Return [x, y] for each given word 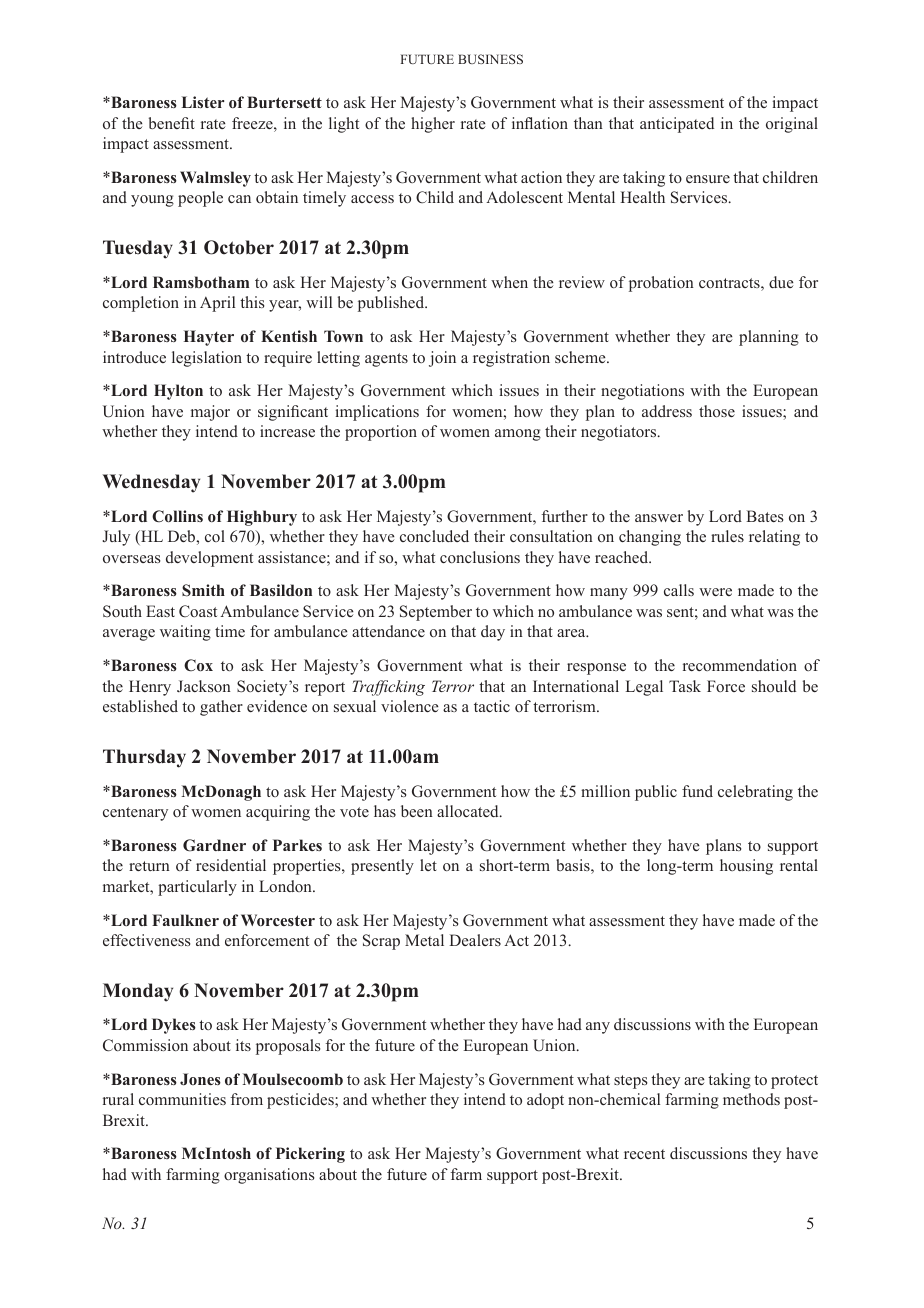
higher [433, 125]
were [715, 592]
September [436, 613]
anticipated [677, 125]
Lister [202, 102]
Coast [198, 611]
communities [182, 1099]
